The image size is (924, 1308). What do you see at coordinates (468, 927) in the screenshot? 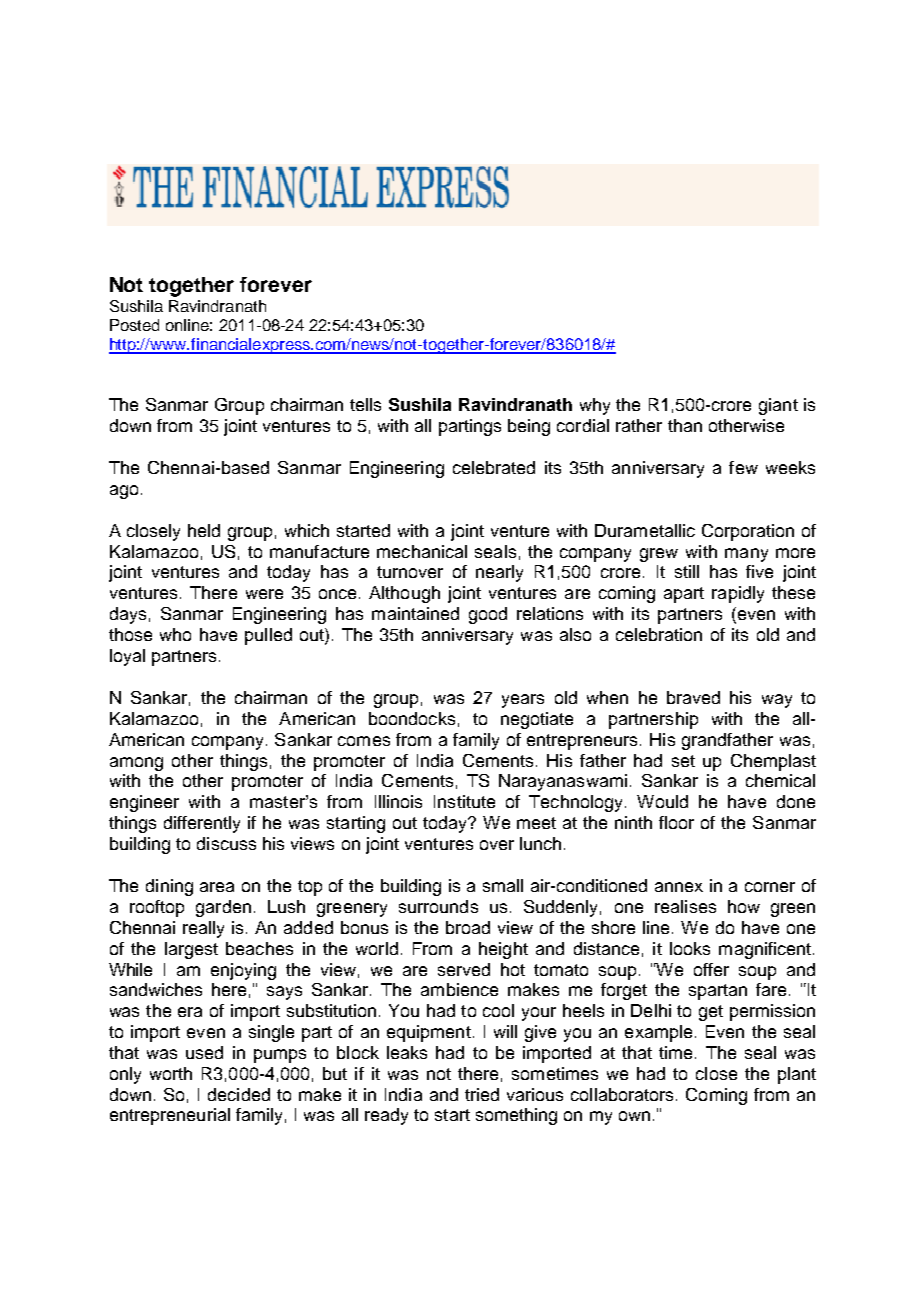
I see `broad` at bounding box center [468, 927].
